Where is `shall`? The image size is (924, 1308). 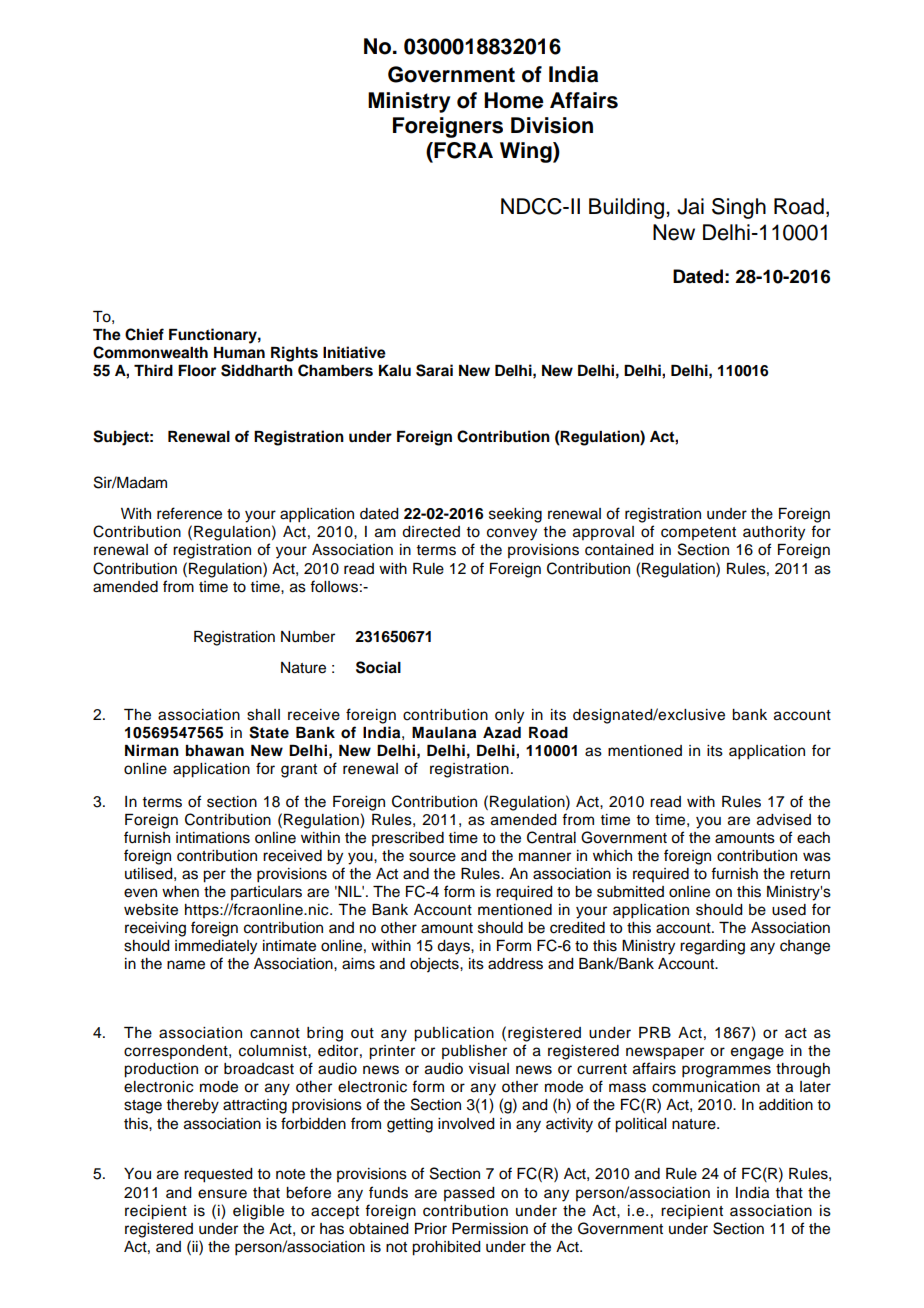
shall is located at coordinates (263, 715).
